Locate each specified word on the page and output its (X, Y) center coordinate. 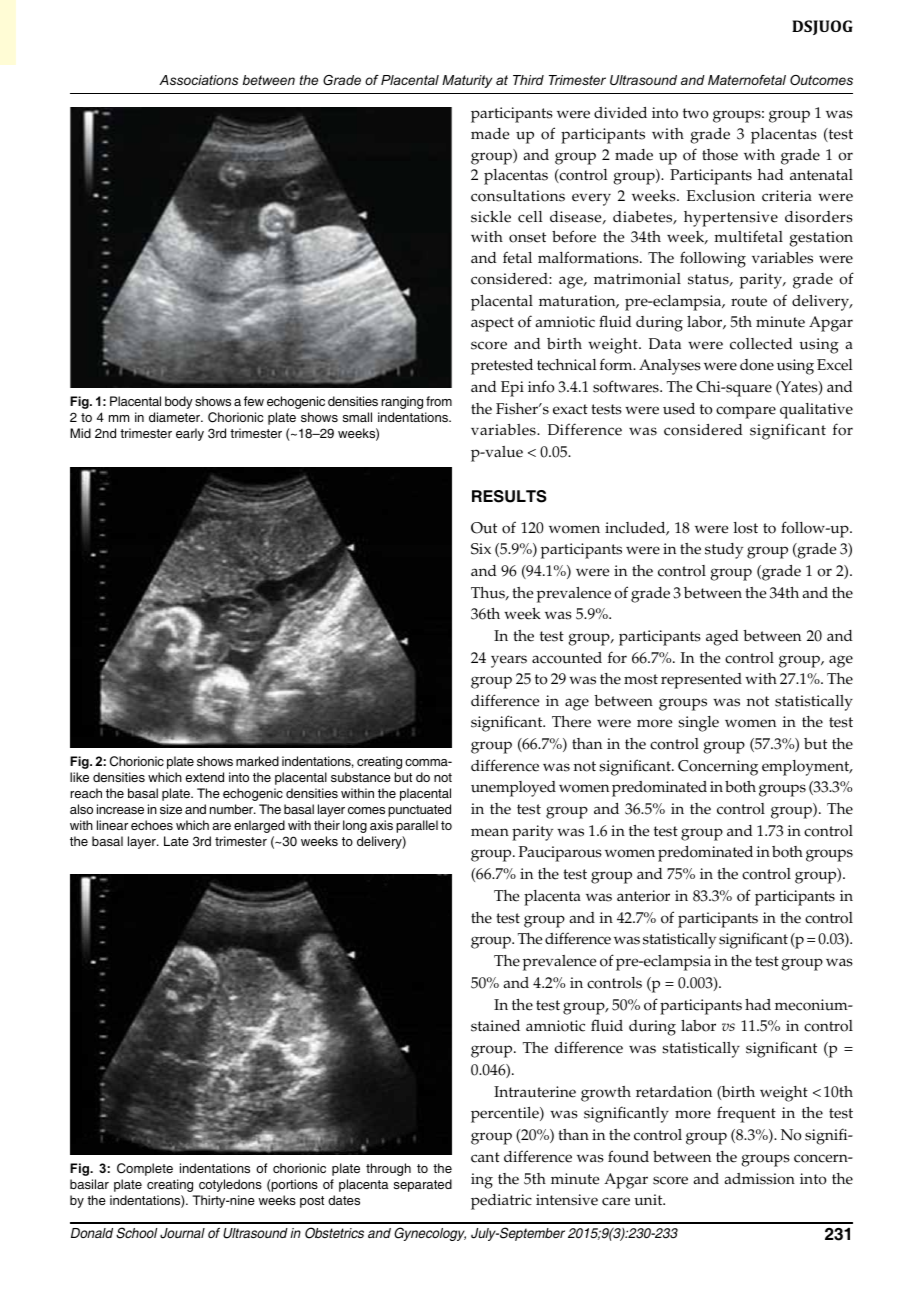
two (696, 113)
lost (746, 528)
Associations (198, 80)
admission (759, 1179)
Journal (182, 1233)
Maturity (467, 81)
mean (490, 832)
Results (509, 496)
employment (807, 768)
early (190, 434)
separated (423, 1185)
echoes (152, 825)
